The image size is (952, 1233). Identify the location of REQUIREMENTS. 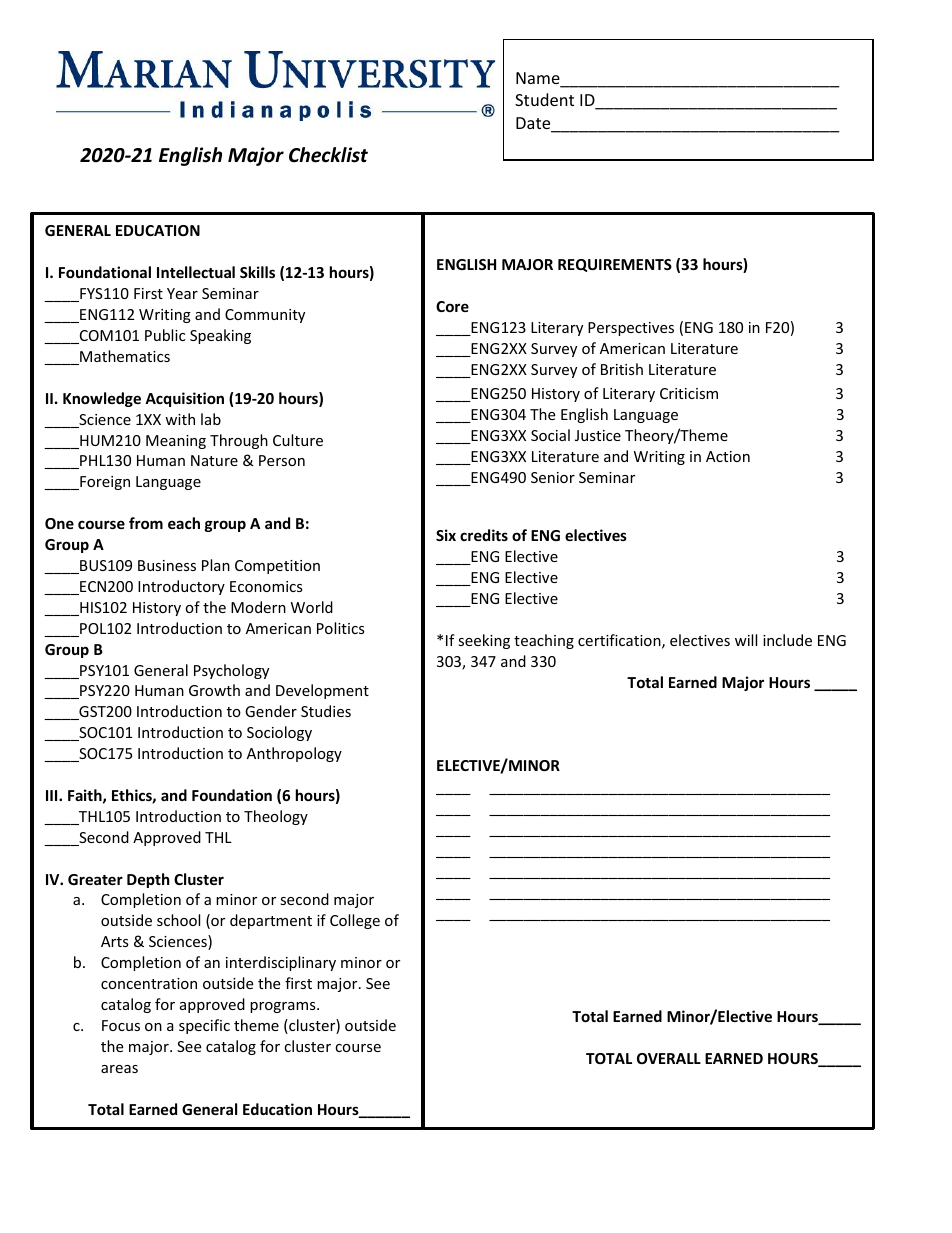
(615, 265).
